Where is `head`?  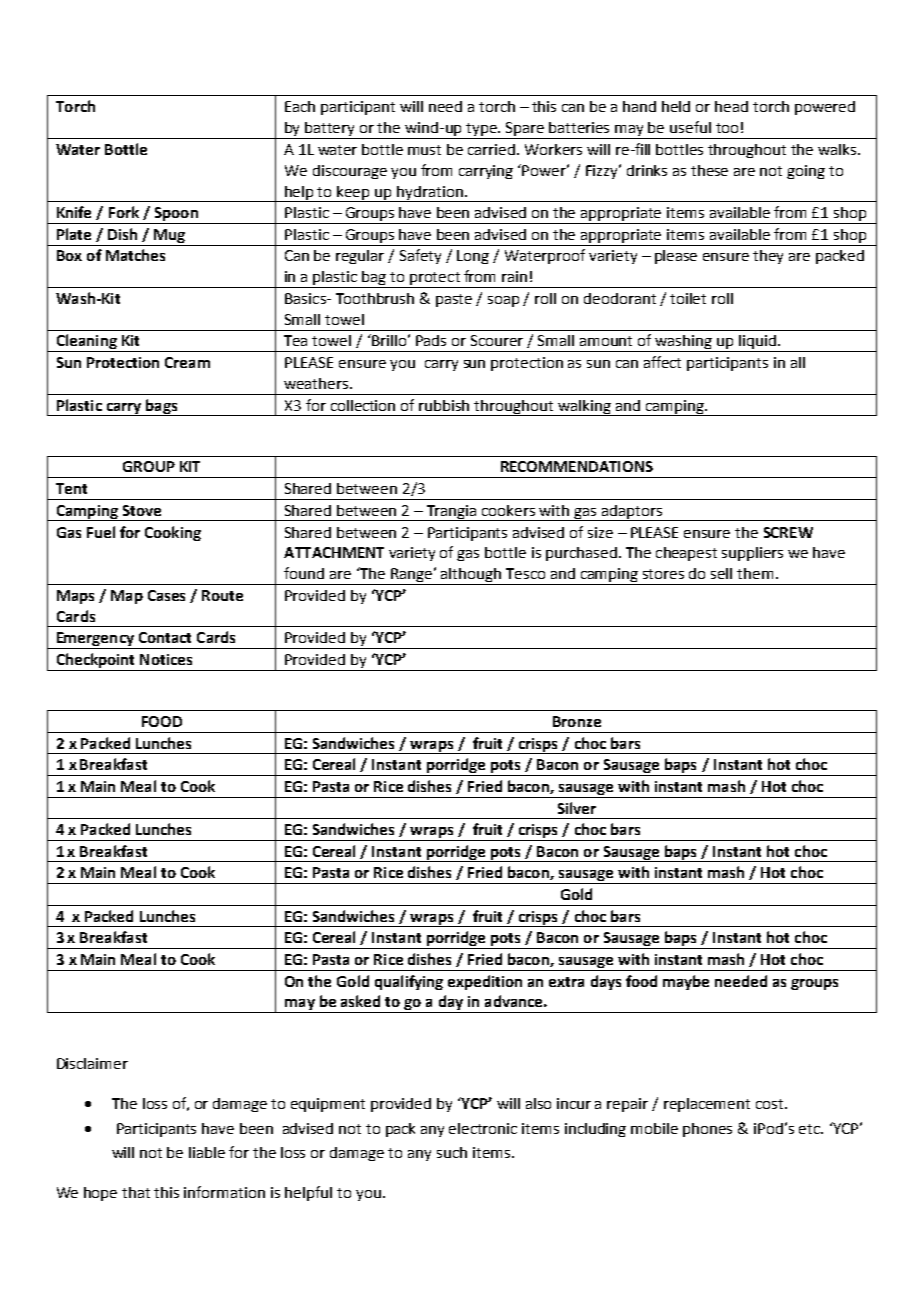
head is located at coordinates (731, 106).
